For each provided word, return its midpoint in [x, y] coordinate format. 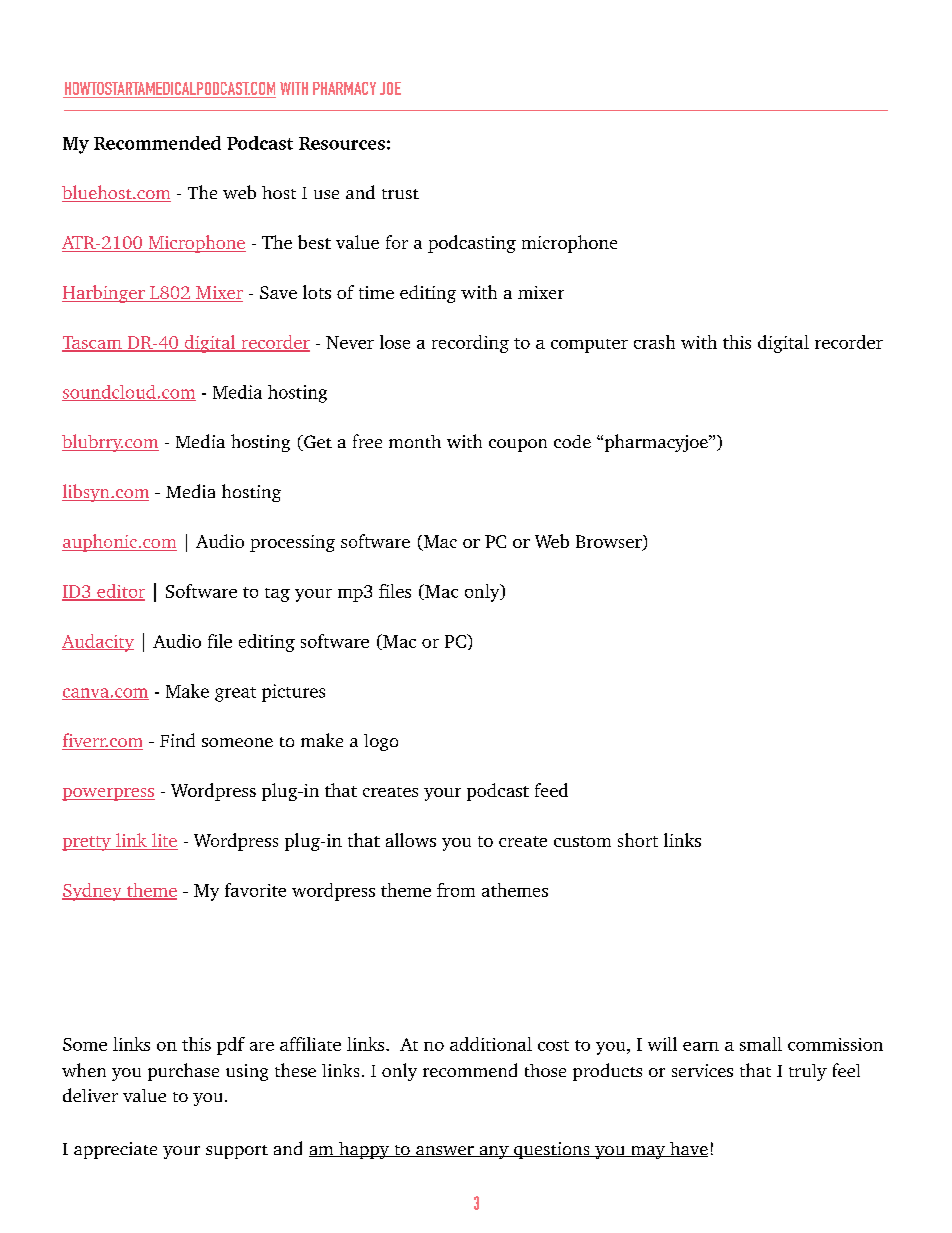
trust [400, 194]
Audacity [98, 643]
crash [654, 342]
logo [381, 742]
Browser [610, 543]
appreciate [115, 1150]
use [326, 194]
